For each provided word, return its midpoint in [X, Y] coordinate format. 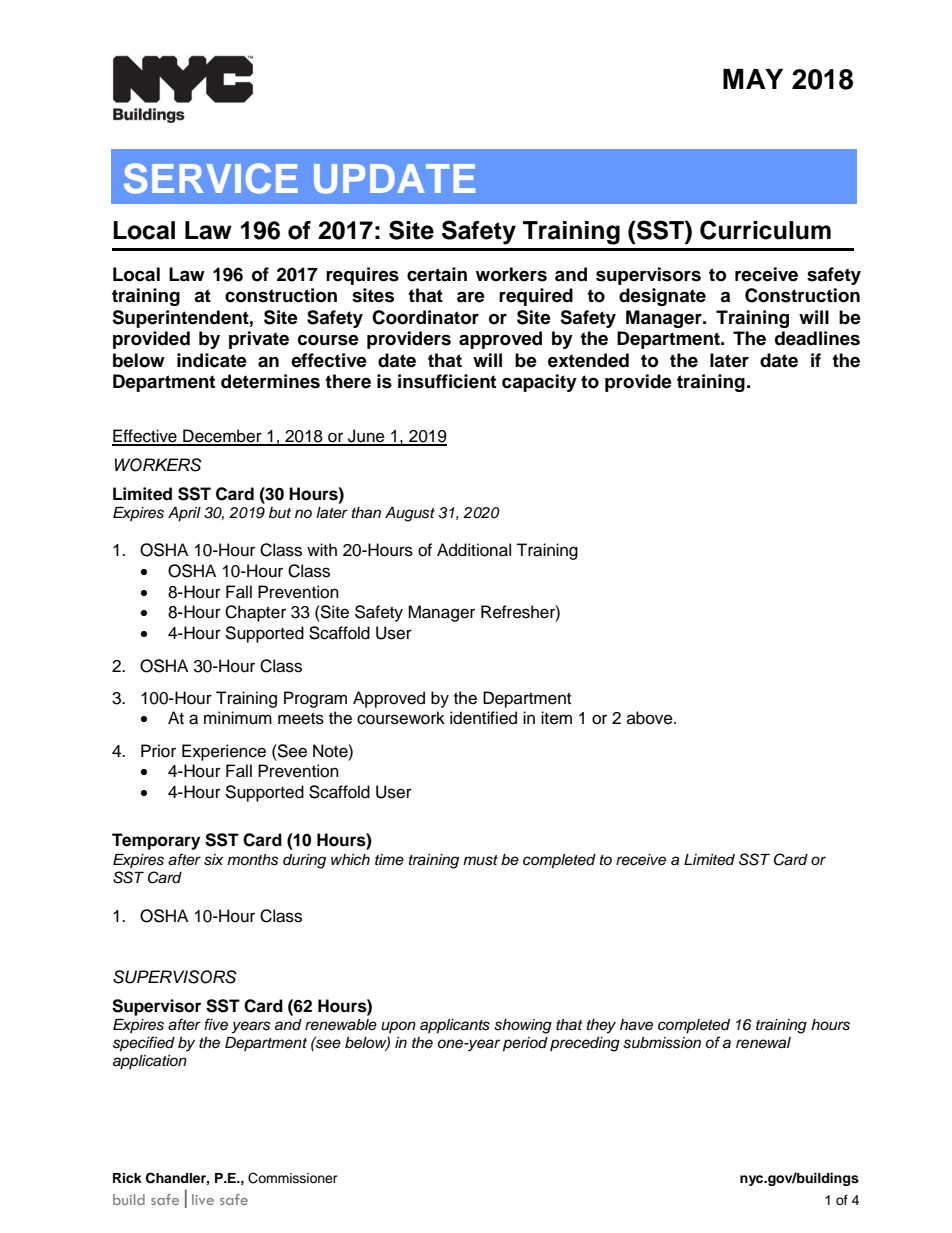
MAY [753, 79]
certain [437, 274]
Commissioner [293, 1178]
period [525, 1044]
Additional [474, 550]
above [651, 718]
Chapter [255, 613]
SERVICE [211, 178]
